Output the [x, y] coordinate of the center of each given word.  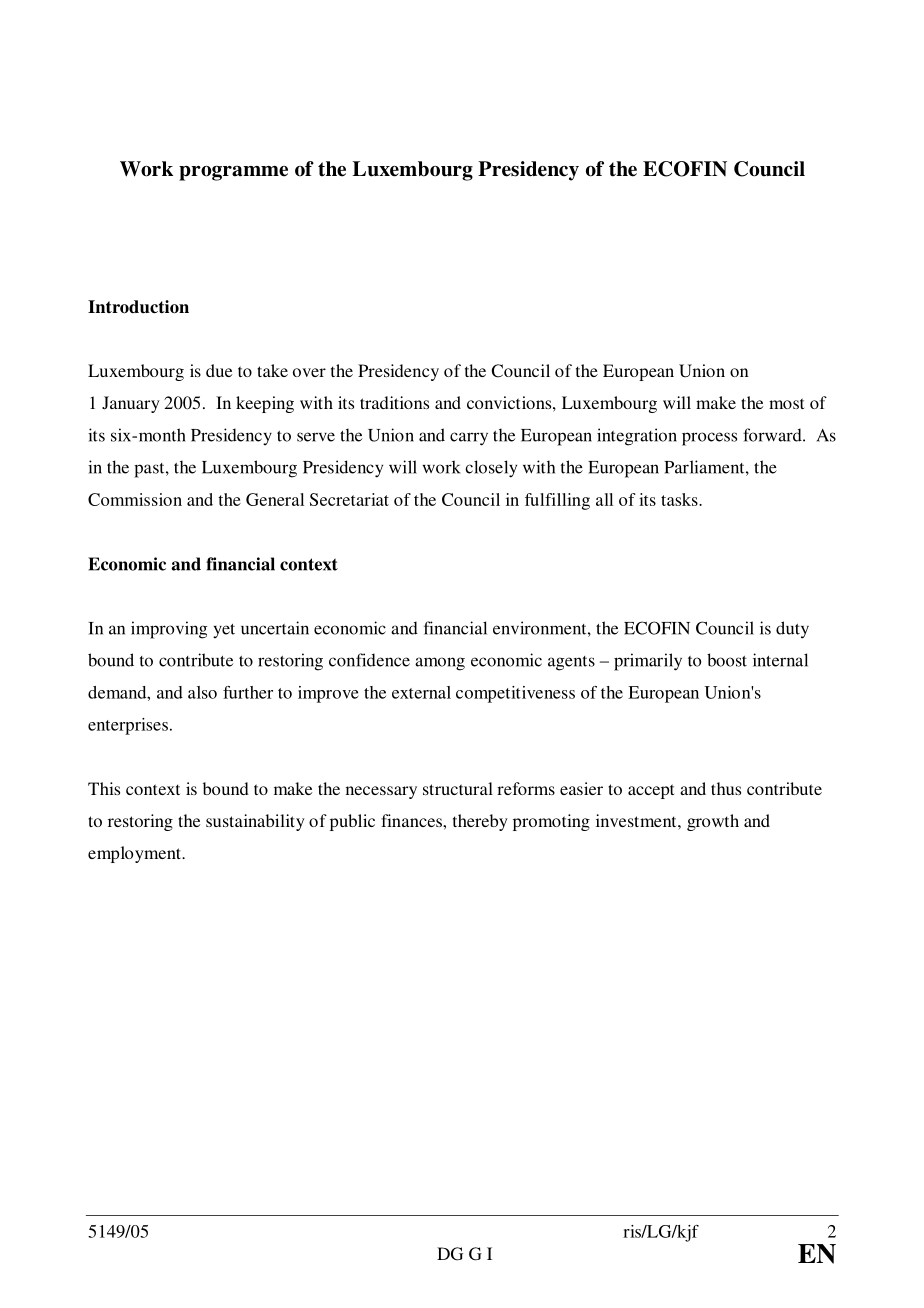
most [786, 403]
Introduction [138, 307]
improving [169, 630]
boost [727, 660]
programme [233, 173]
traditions [394, 402]
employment [135, 854]
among [440, 664]
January [131, 404]
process [709, 439]
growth [713, 822]
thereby [480, 822]
